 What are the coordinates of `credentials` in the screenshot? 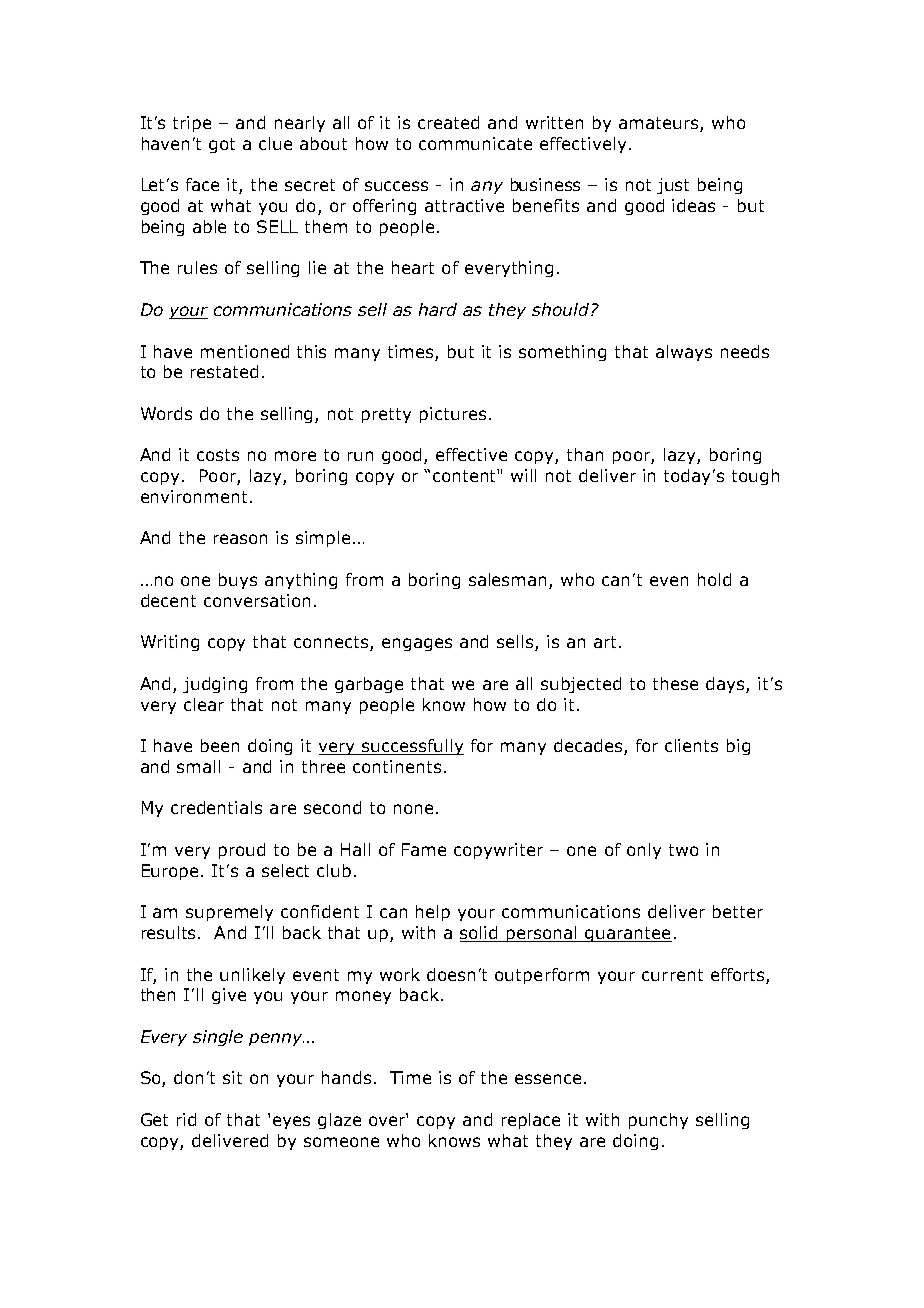 It's located at (216, 807).
